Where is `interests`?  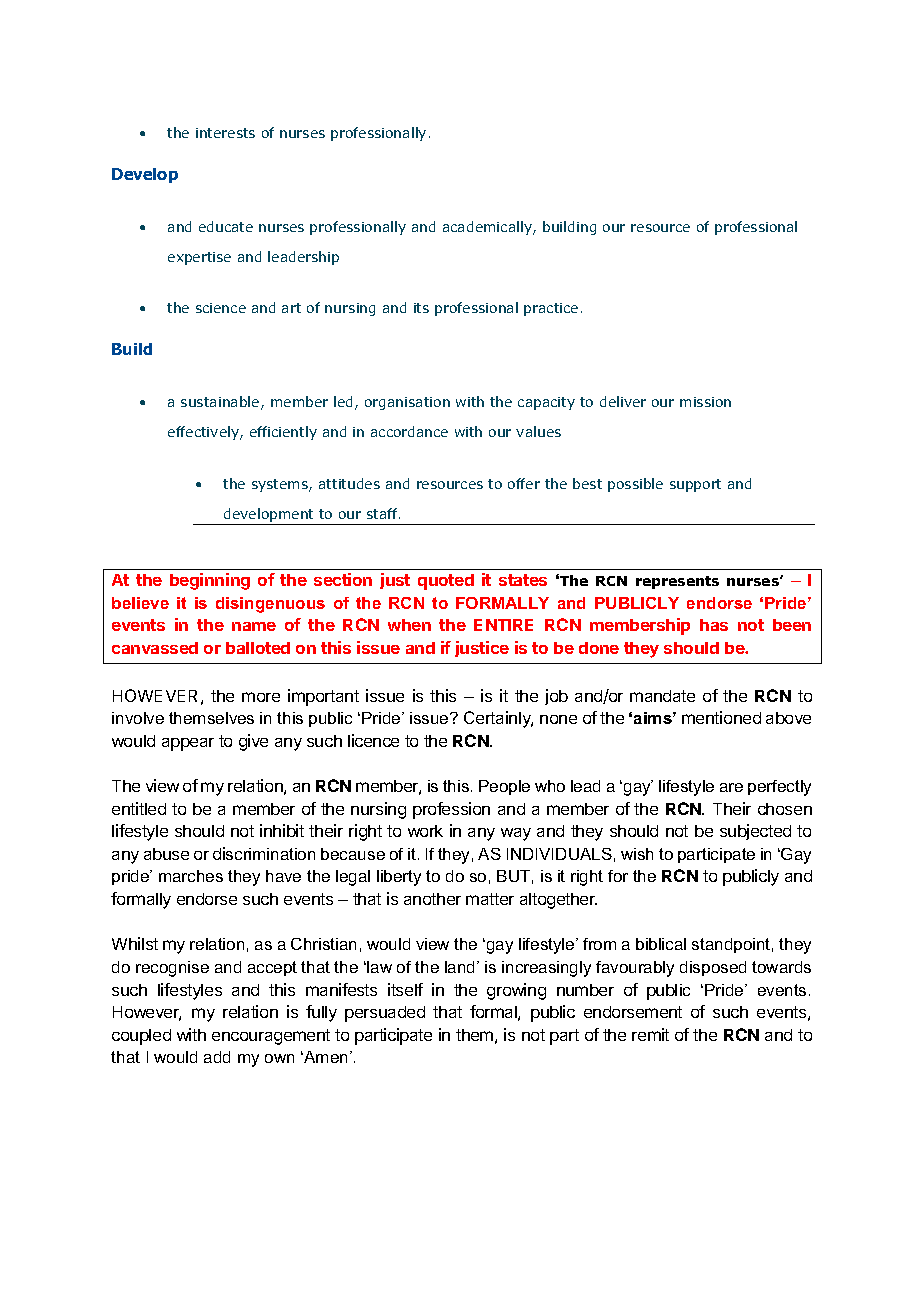 interests is located at coordinates (225, 133).
